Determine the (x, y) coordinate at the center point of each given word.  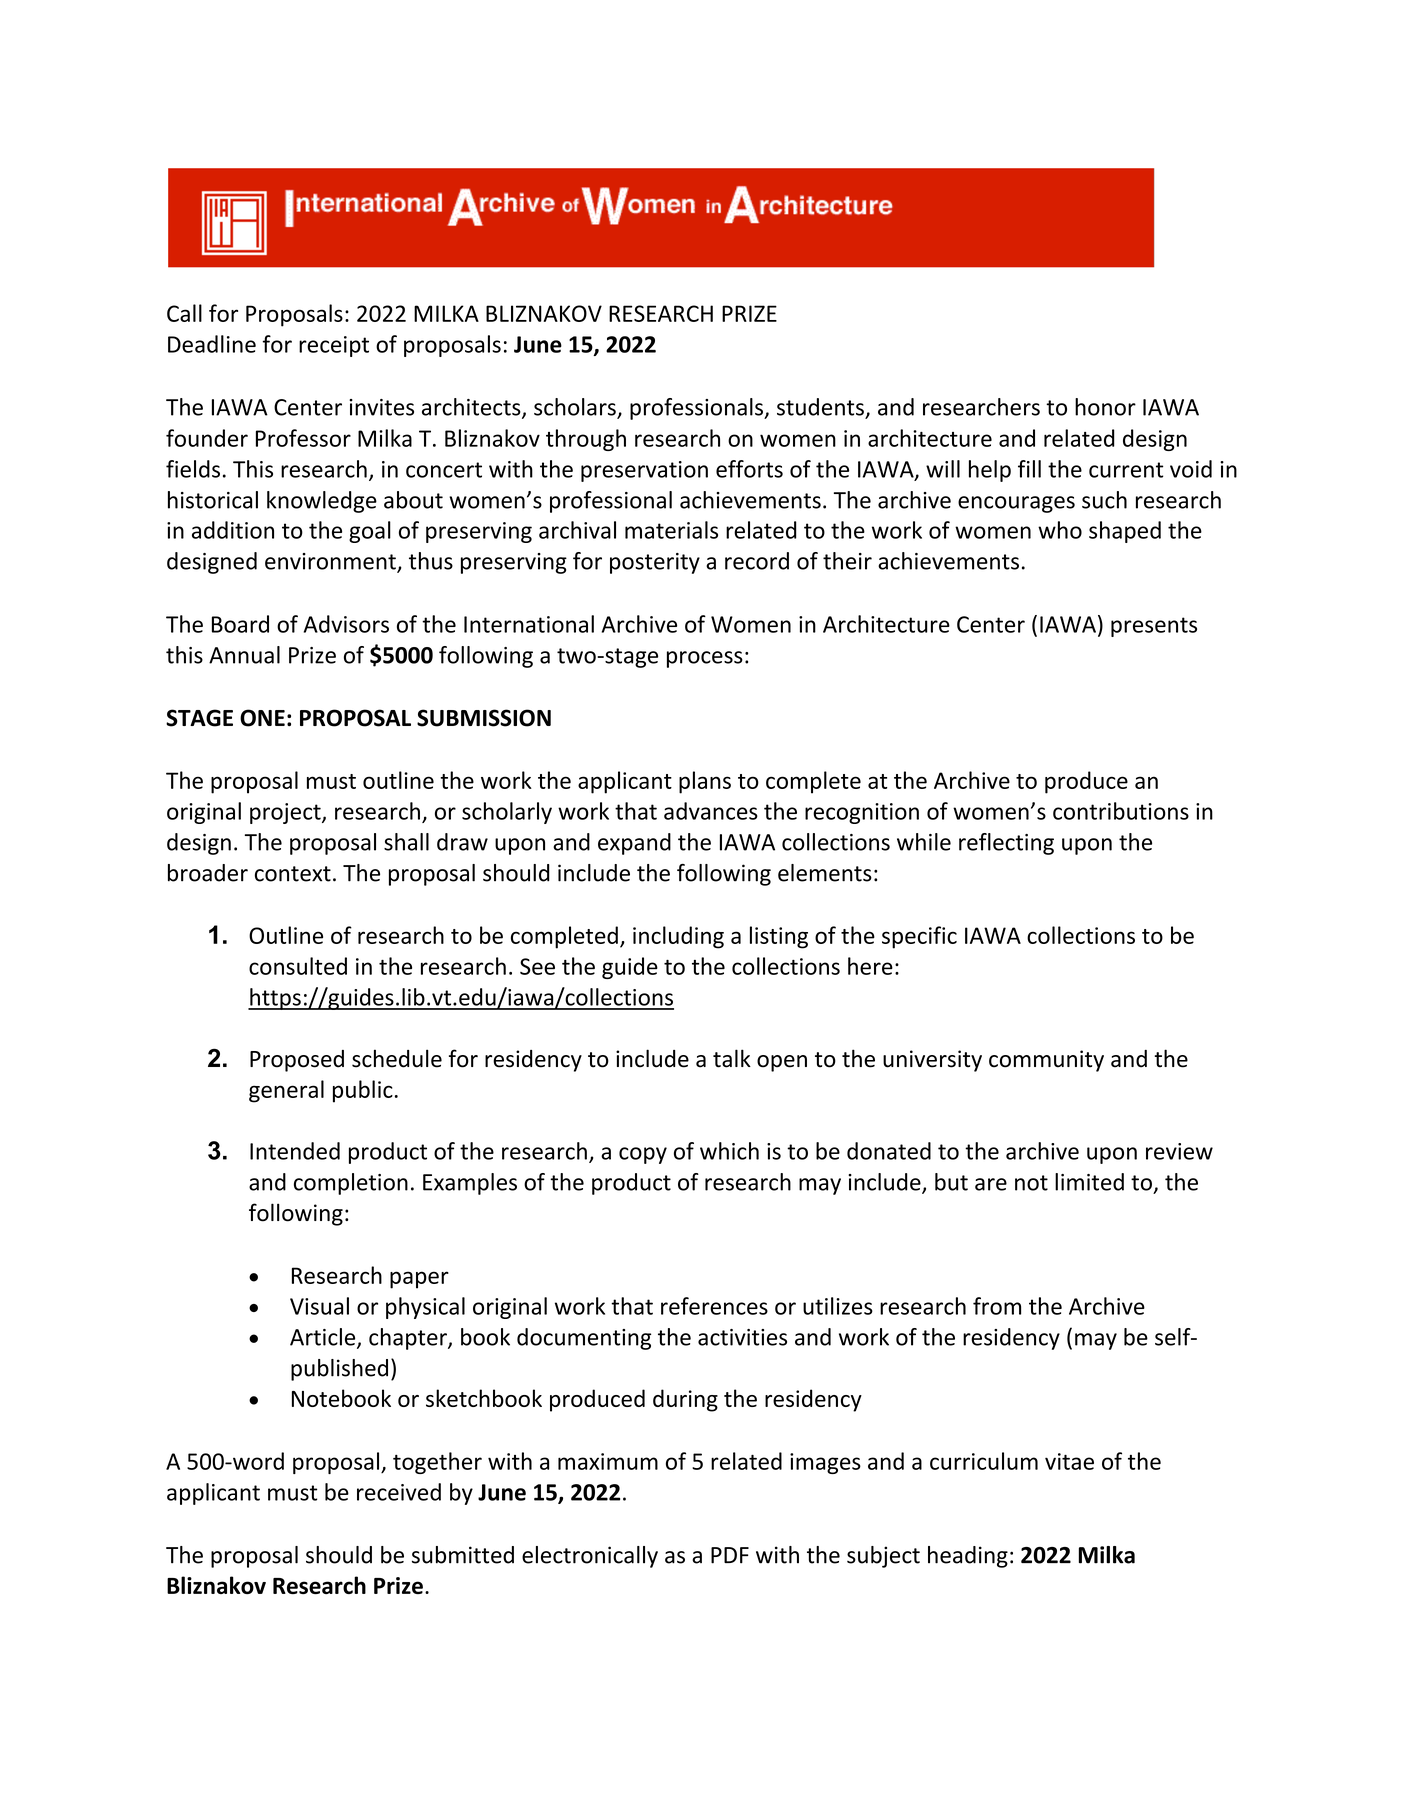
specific (919, 937)
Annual (244, 655)
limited (1089, 1182)
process (705, 659)
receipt (334, 346)
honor (1105, 407)
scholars (576, 408)
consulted (298, 966)
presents (1154, 627)
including (678, 937)
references (714, 1306)
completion (351, 1184)
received (399, 1492)
